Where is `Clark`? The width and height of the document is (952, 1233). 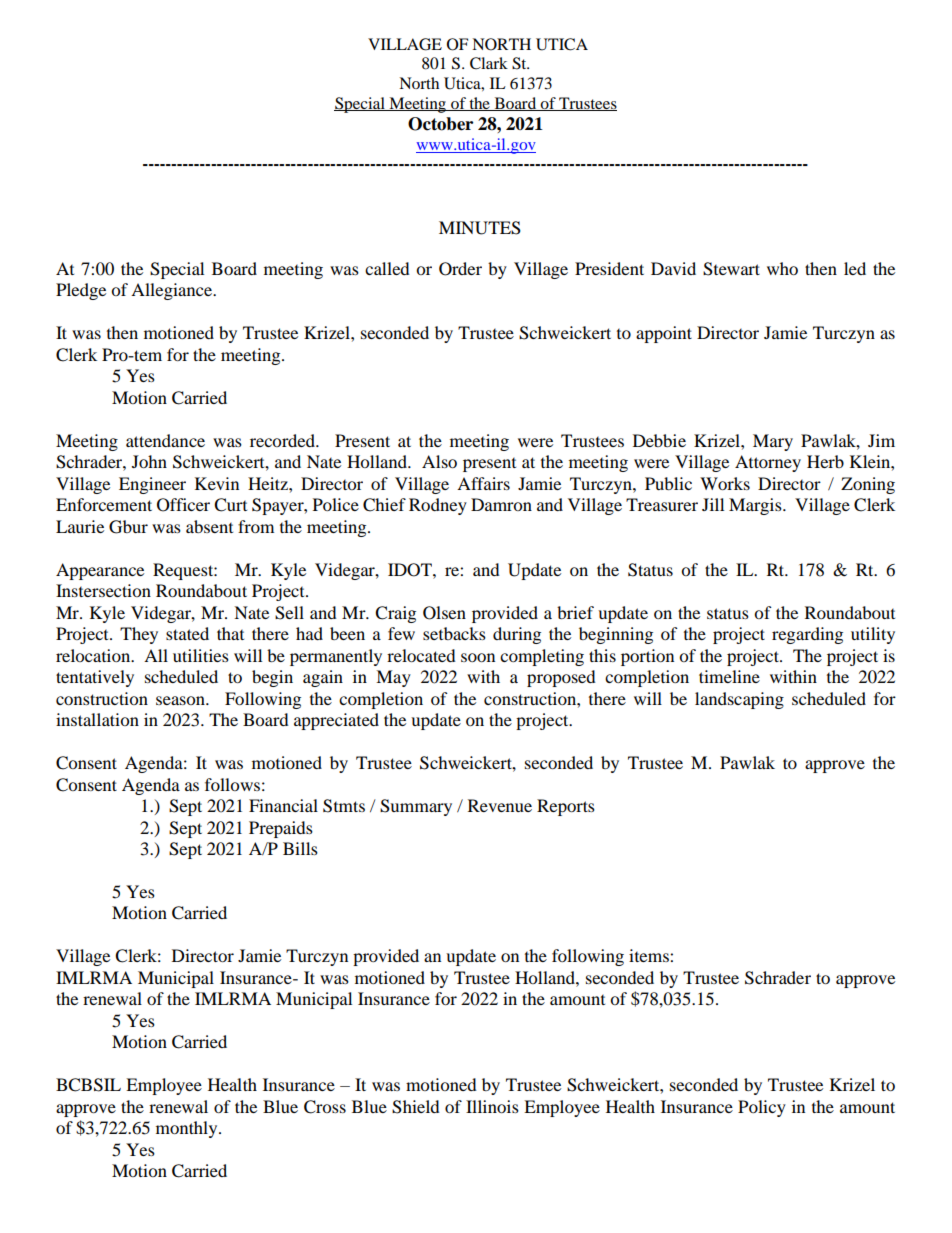
Clark is located at coordinates (489, 63).
